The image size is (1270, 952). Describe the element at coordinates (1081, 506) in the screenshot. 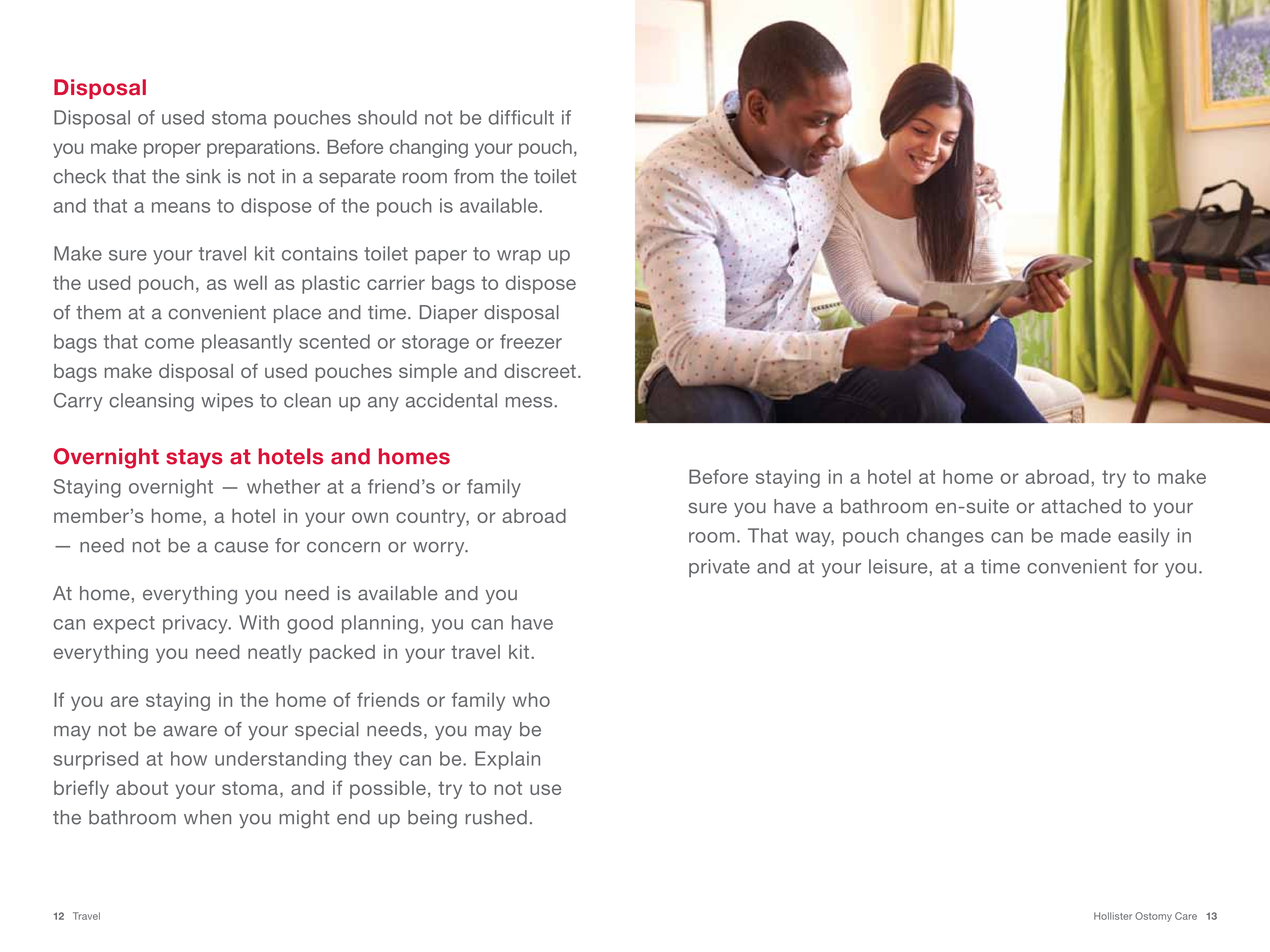

I see `attached` at that location.
